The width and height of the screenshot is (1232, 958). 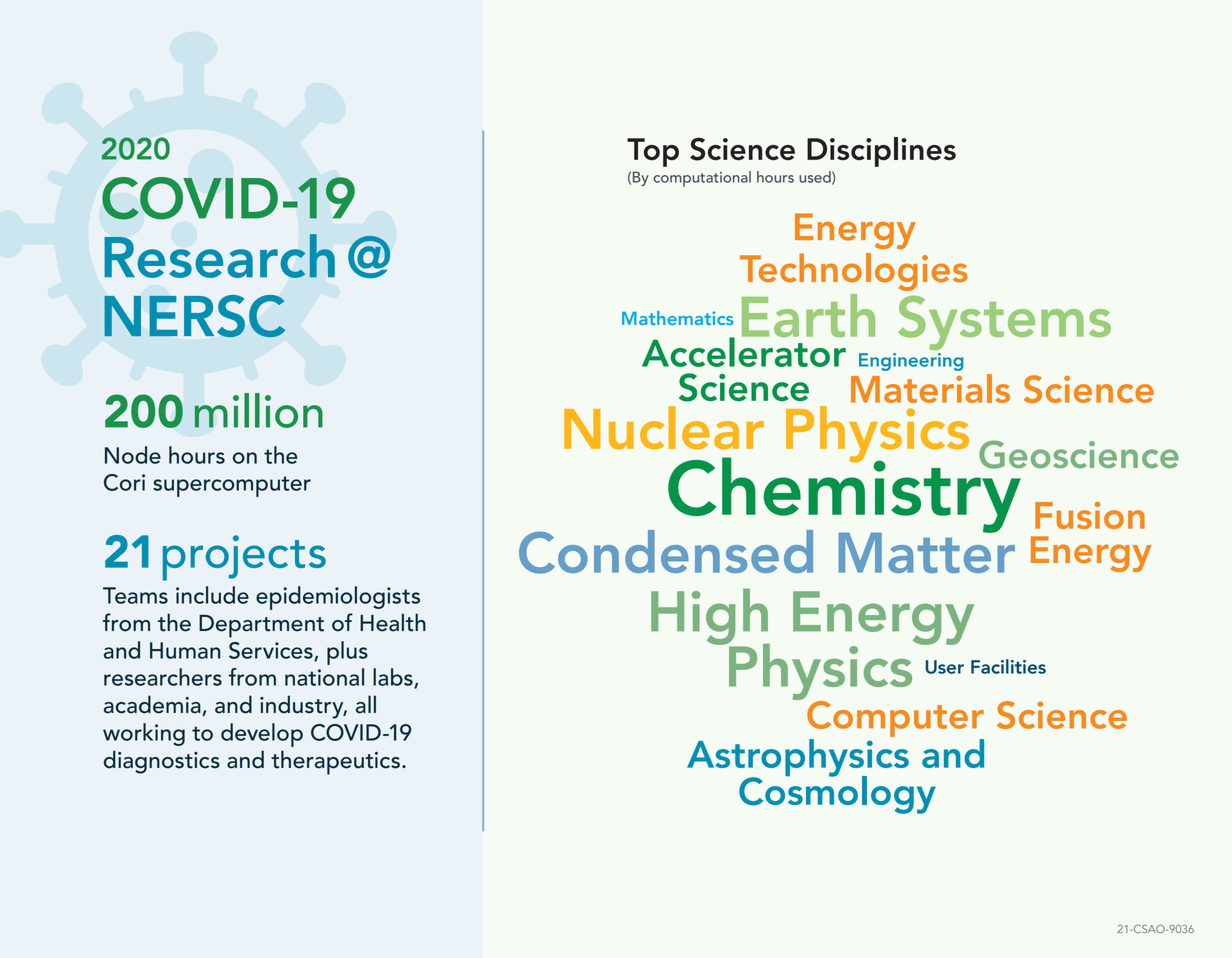 I want to click on computational, so click(x=702, y=179).
